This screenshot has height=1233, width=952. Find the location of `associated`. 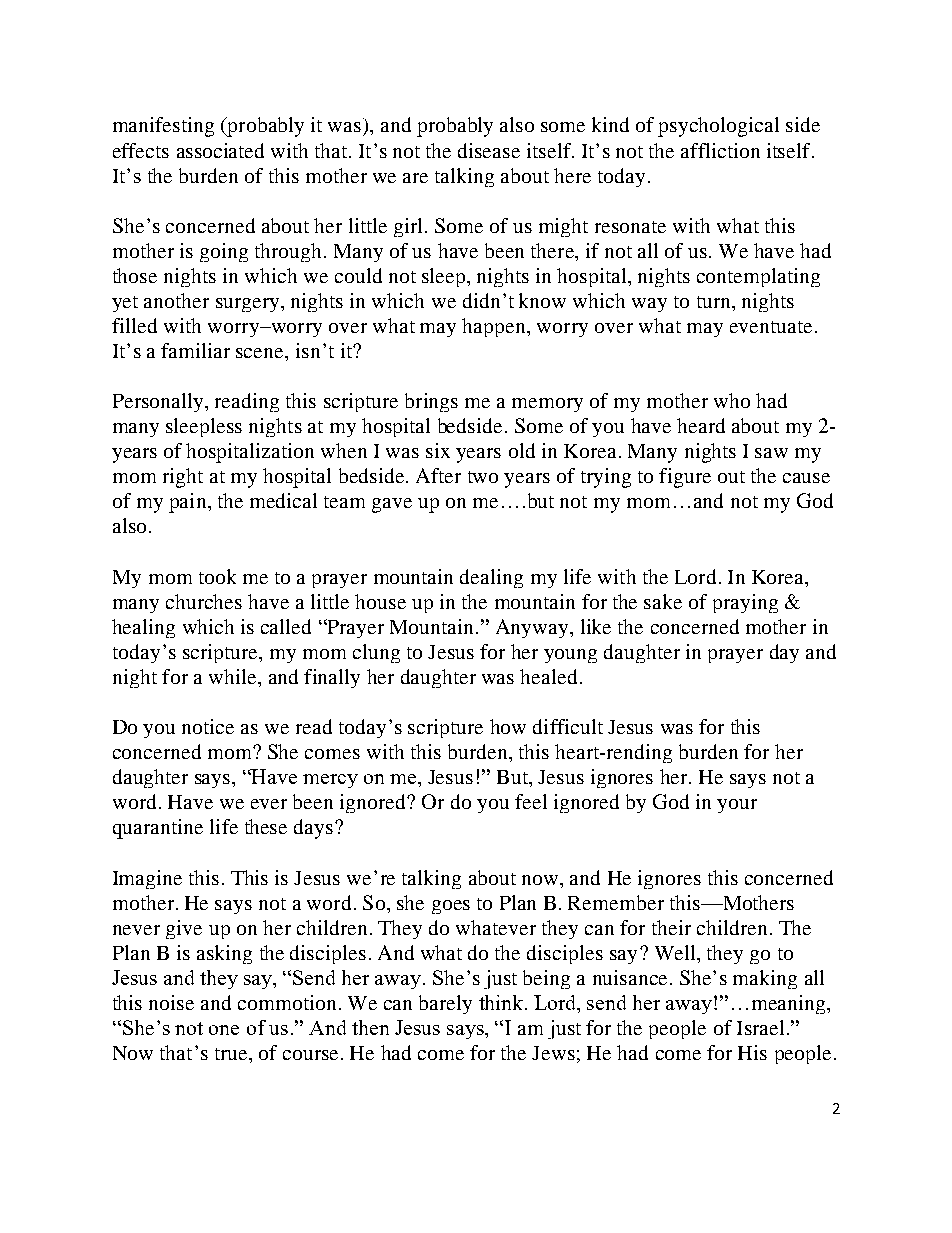

associated is located at coordinates (220, 150).
